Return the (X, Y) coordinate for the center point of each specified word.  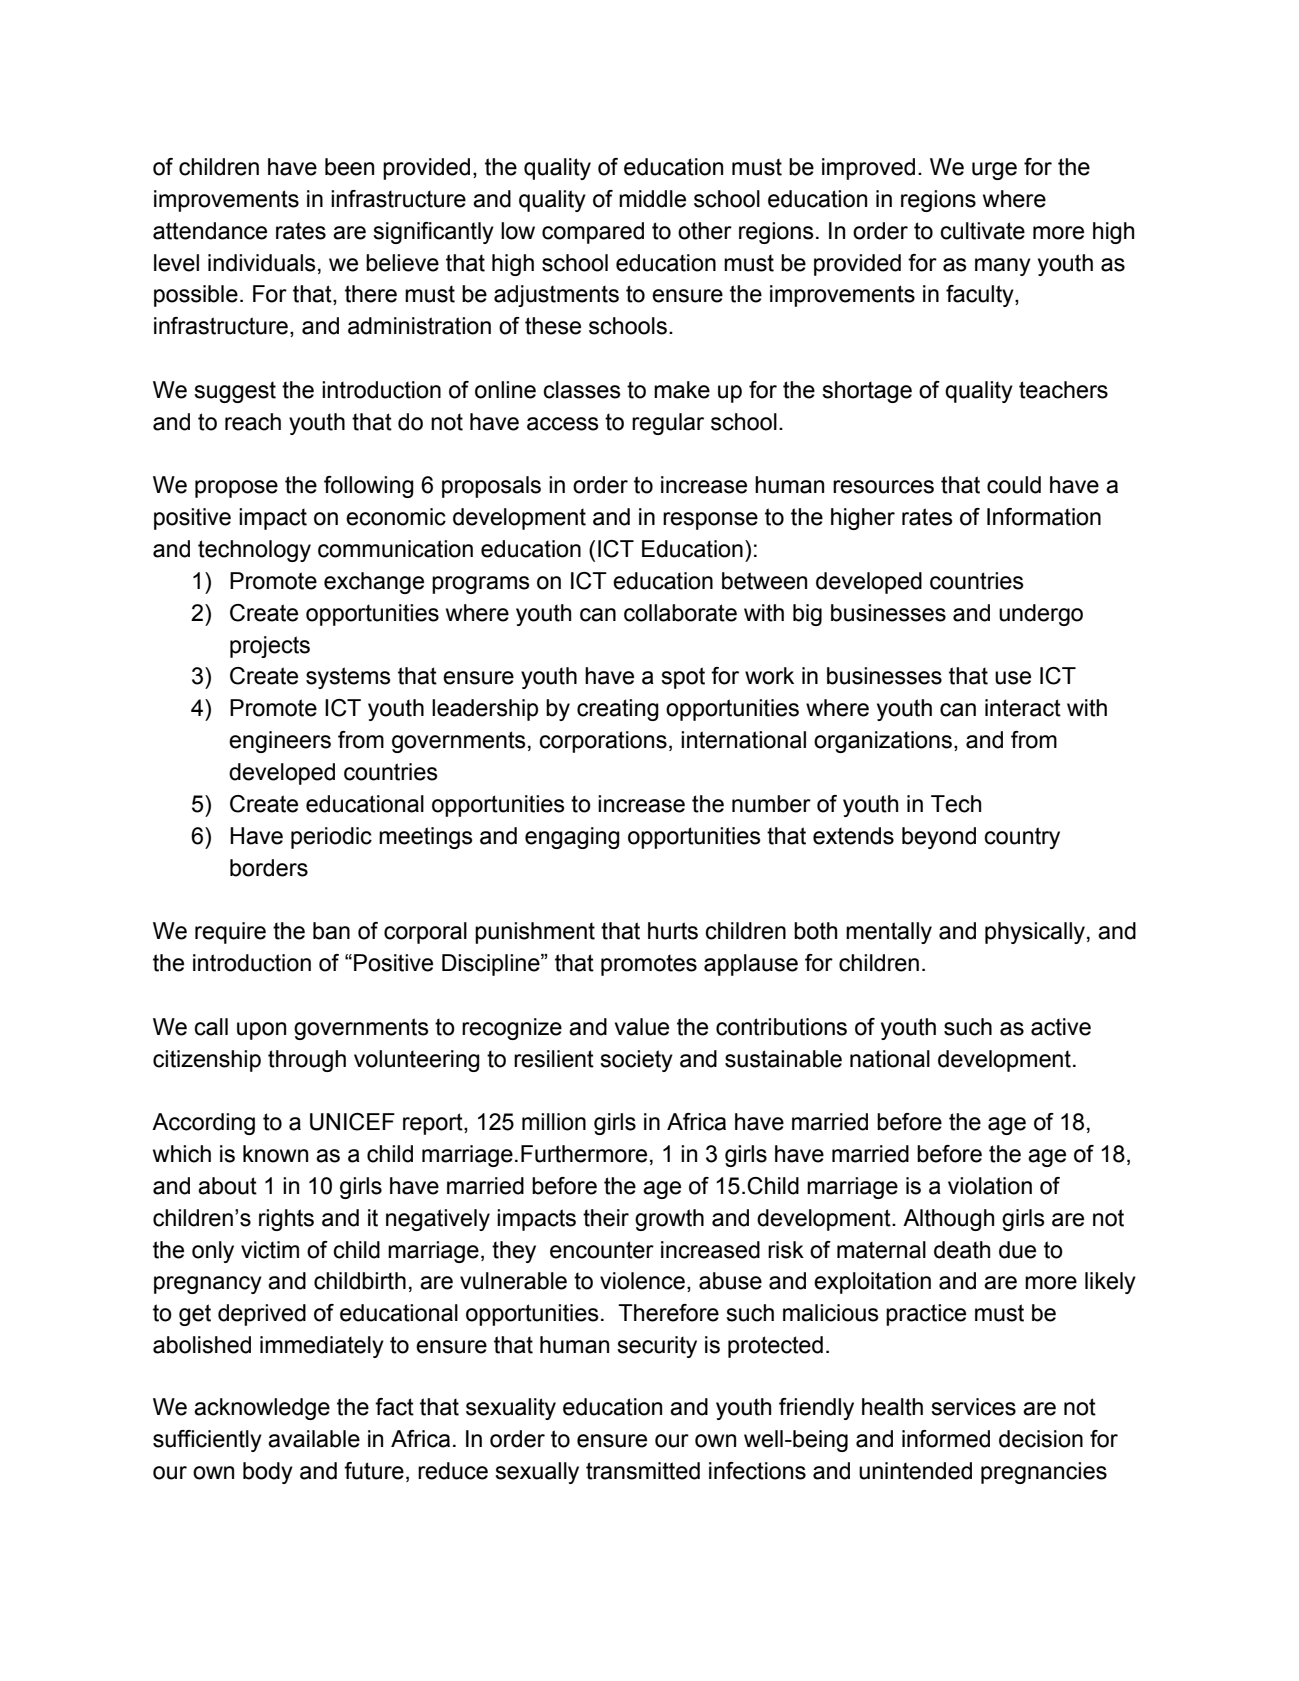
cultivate (982, 231)
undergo (1041, 615)
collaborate (680, 613)
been (349, 167)
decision (1041, 1439)
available (314, 1439)
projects (270, 647)
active (1061, 1027)
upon (261, 1031)
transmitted (643, 1471)
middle (652, 199)
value (642, 1027)
